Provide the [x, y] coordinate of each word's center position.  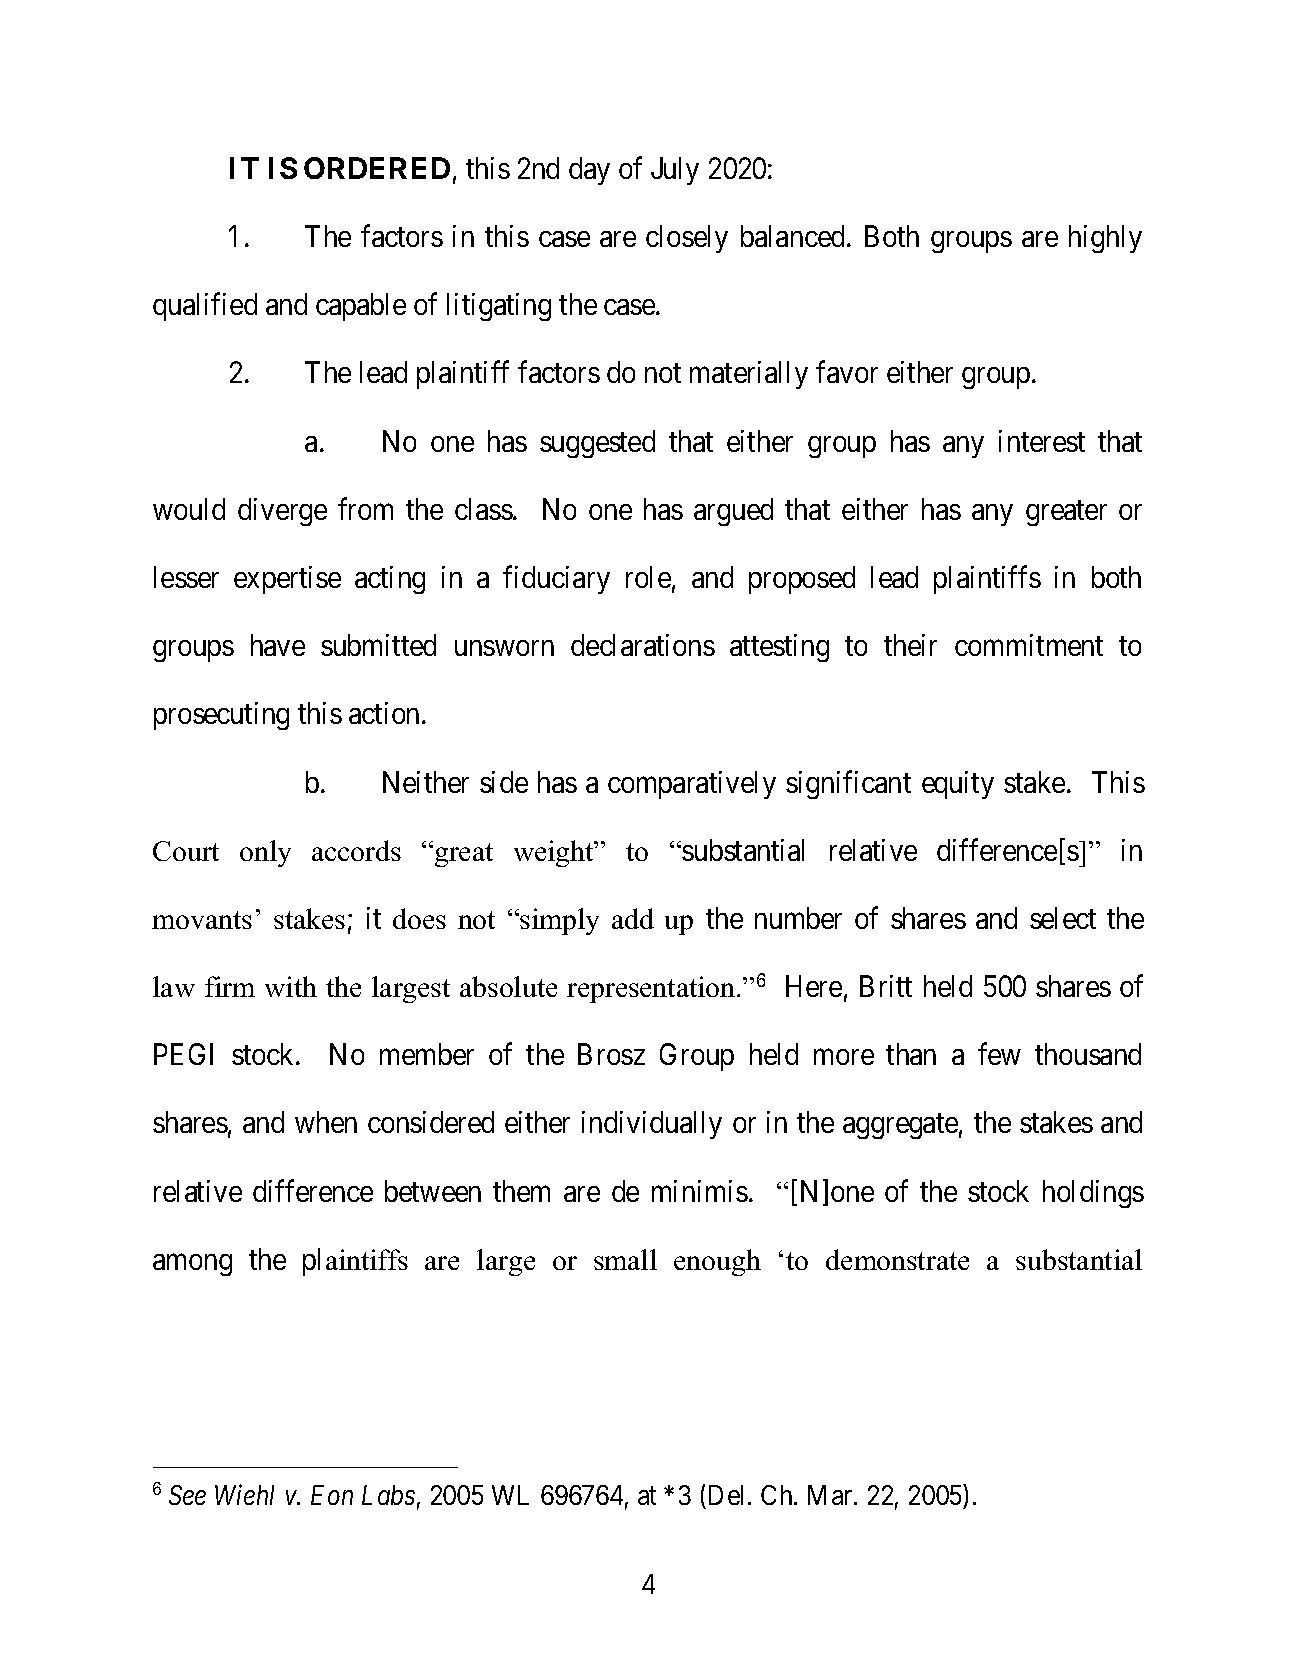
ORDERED [377, 168]
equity [958, 785]
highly [1105, 239]
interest [1042, 441]
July [675, 171]
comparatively [692, 785]
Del [729, 1495]
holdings [1093, 1194]
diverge [282, 512]
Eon [332, 1495]
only [265, 853]
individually [652, 1125]
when [326, 1122]
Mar [831, 1495]
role [648, 577]
